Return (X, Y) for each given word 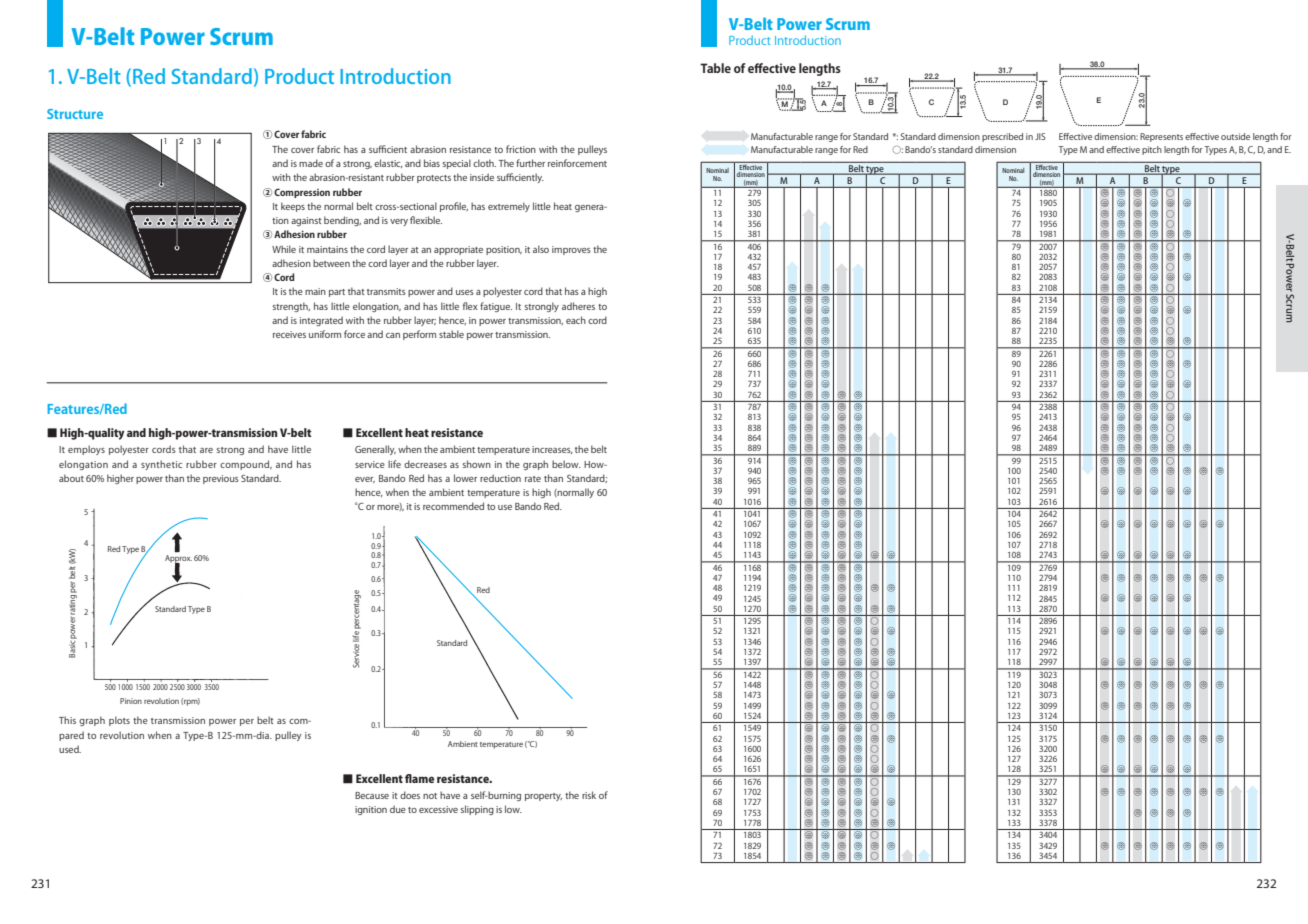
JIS (1040, 136)
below (566, 464)
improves (571, 250)
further (530, 163)
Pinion (131, 701)
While (284, 249)
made (311, 163)
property (543, 797)
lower (465, 478)
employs (86, 450)
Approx (178, 558)
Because (372, 795)
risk (589, 795)
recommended (453, 506)
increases (552, 450)
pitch (1152, 150)
